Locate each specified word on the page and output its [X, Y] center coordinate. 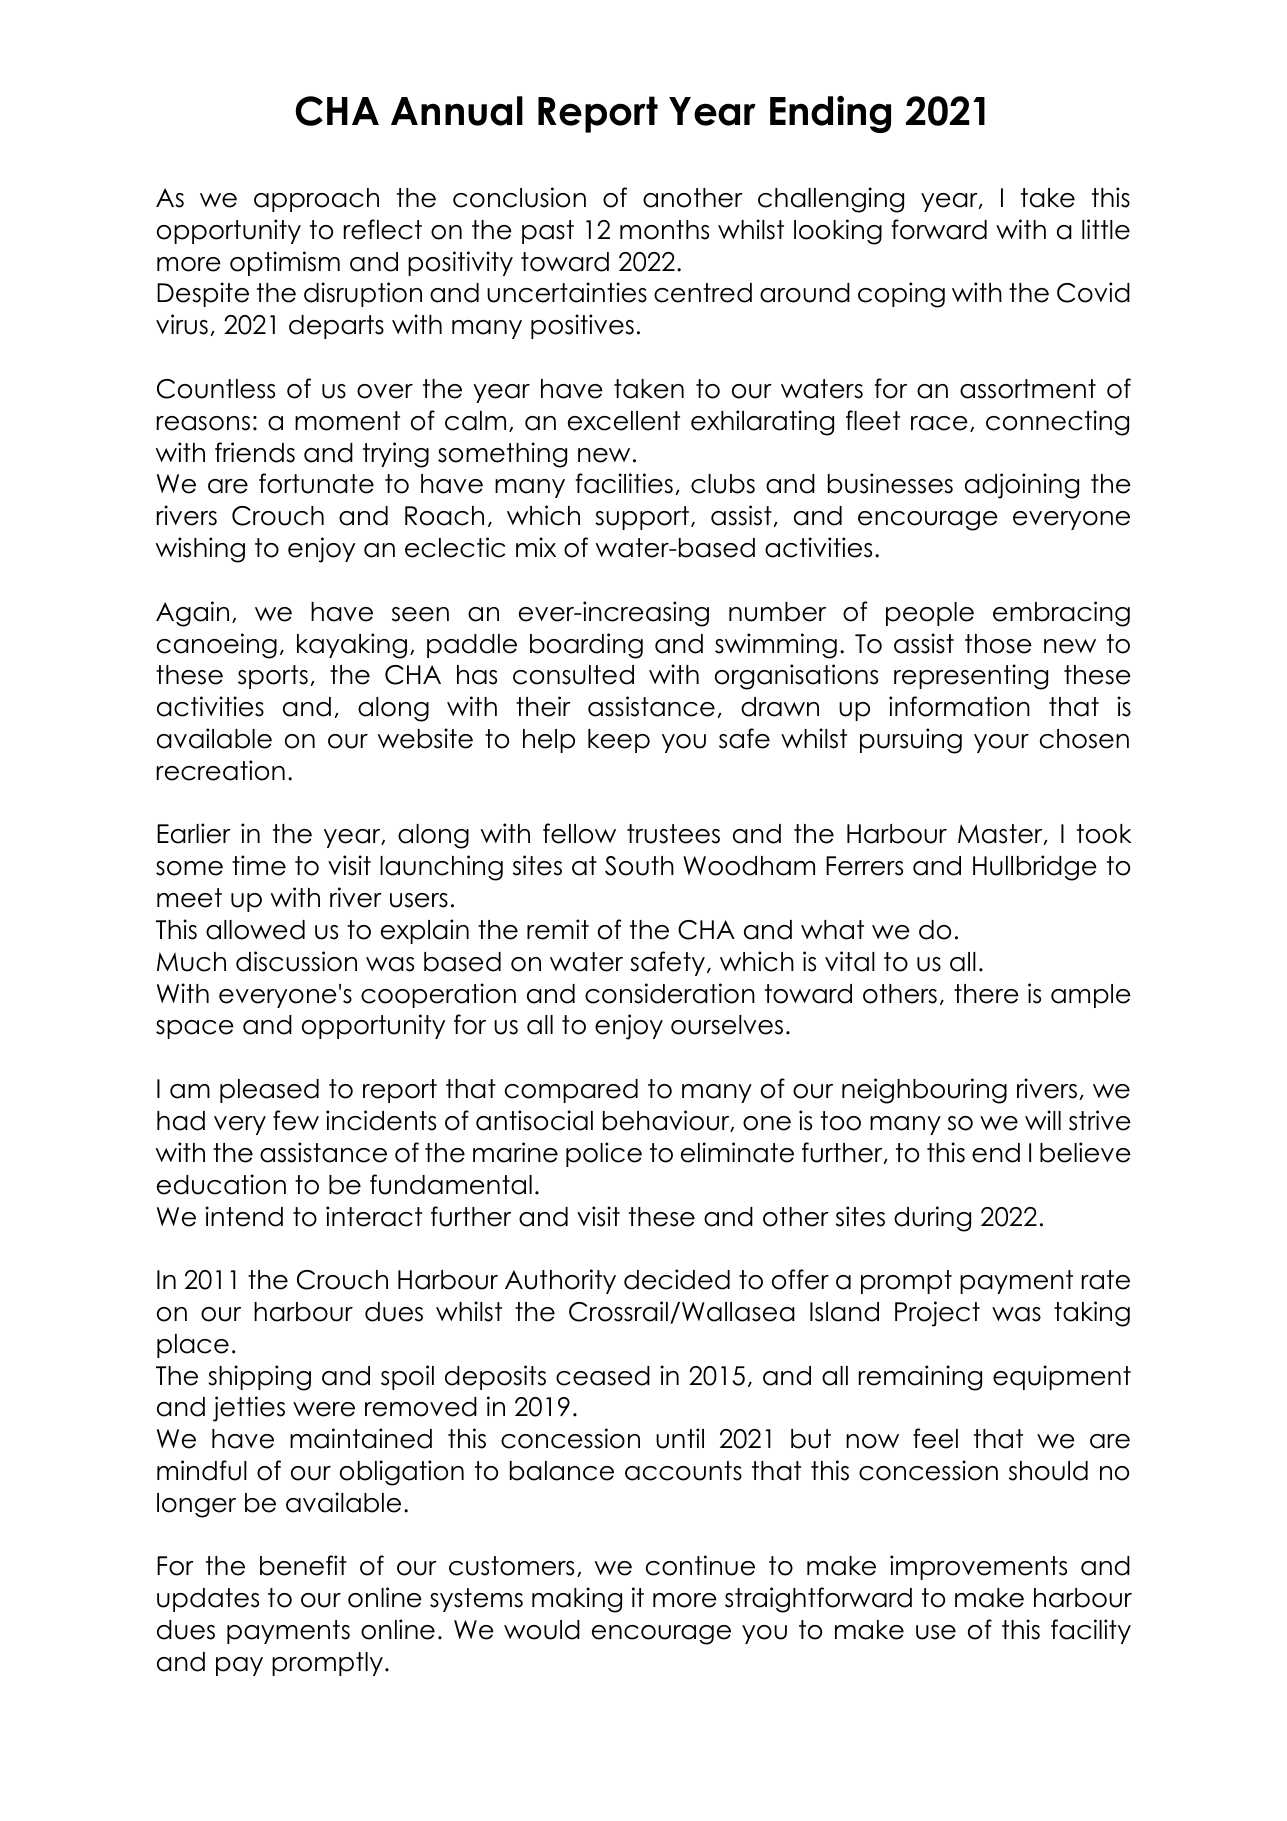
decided [677, 1279]
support [642, 518]
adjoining [1022, 486]
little [1106, 229]
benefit [303, 1565]
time [259, 865]
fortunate [316, 483]
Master [1001, 834]
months [664, 230]
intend [244, 1216]
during [932, 1219]
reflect [383, 229]
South [639, 866]
